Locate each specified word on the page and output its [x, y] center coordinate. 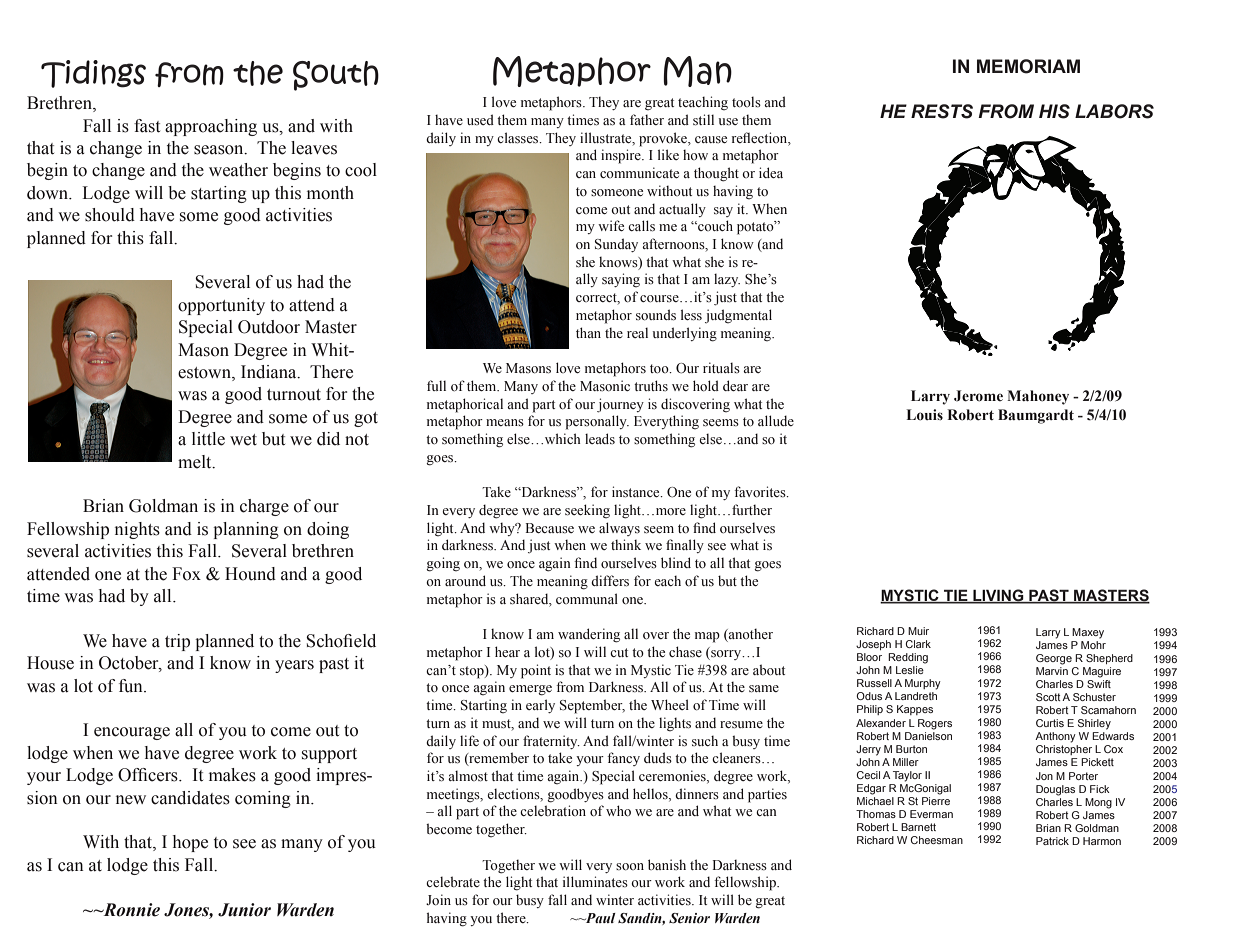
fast [147, 126]
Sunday [616, 245]
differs [610, 581]
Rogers [935, 724]
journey [620, 405]
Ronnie [130, 910]
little [208, 439]
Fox [186, 574]
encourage [132, 733]
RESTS [942, 111]
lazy [727, 280]
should [110, 215]
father [647, 119]
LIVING [998, 596]
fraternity [551, 742]
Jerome [978, 396]
